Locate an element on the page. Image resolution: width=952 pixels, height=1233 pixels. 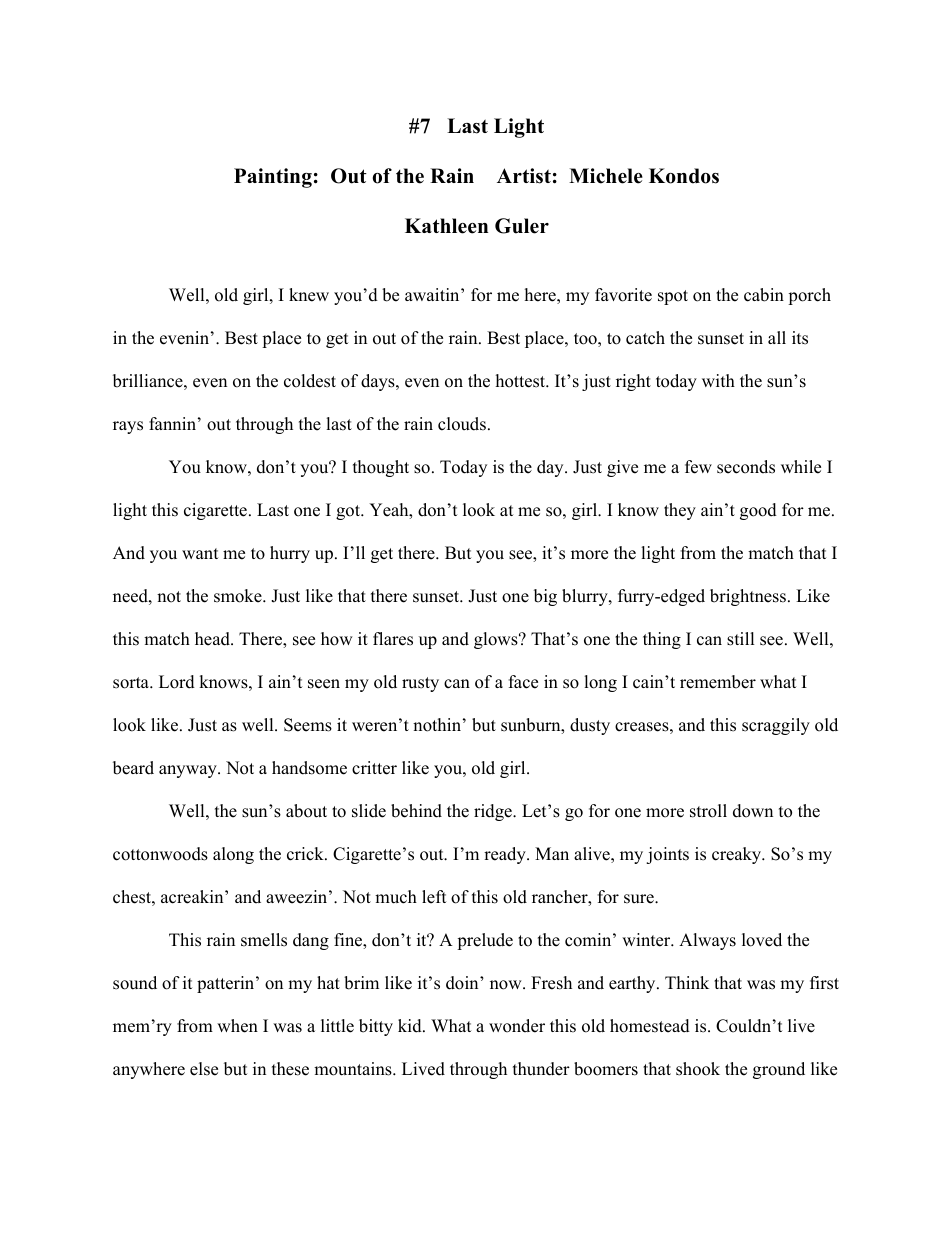
Painting is located at coordinates (273, 178).
